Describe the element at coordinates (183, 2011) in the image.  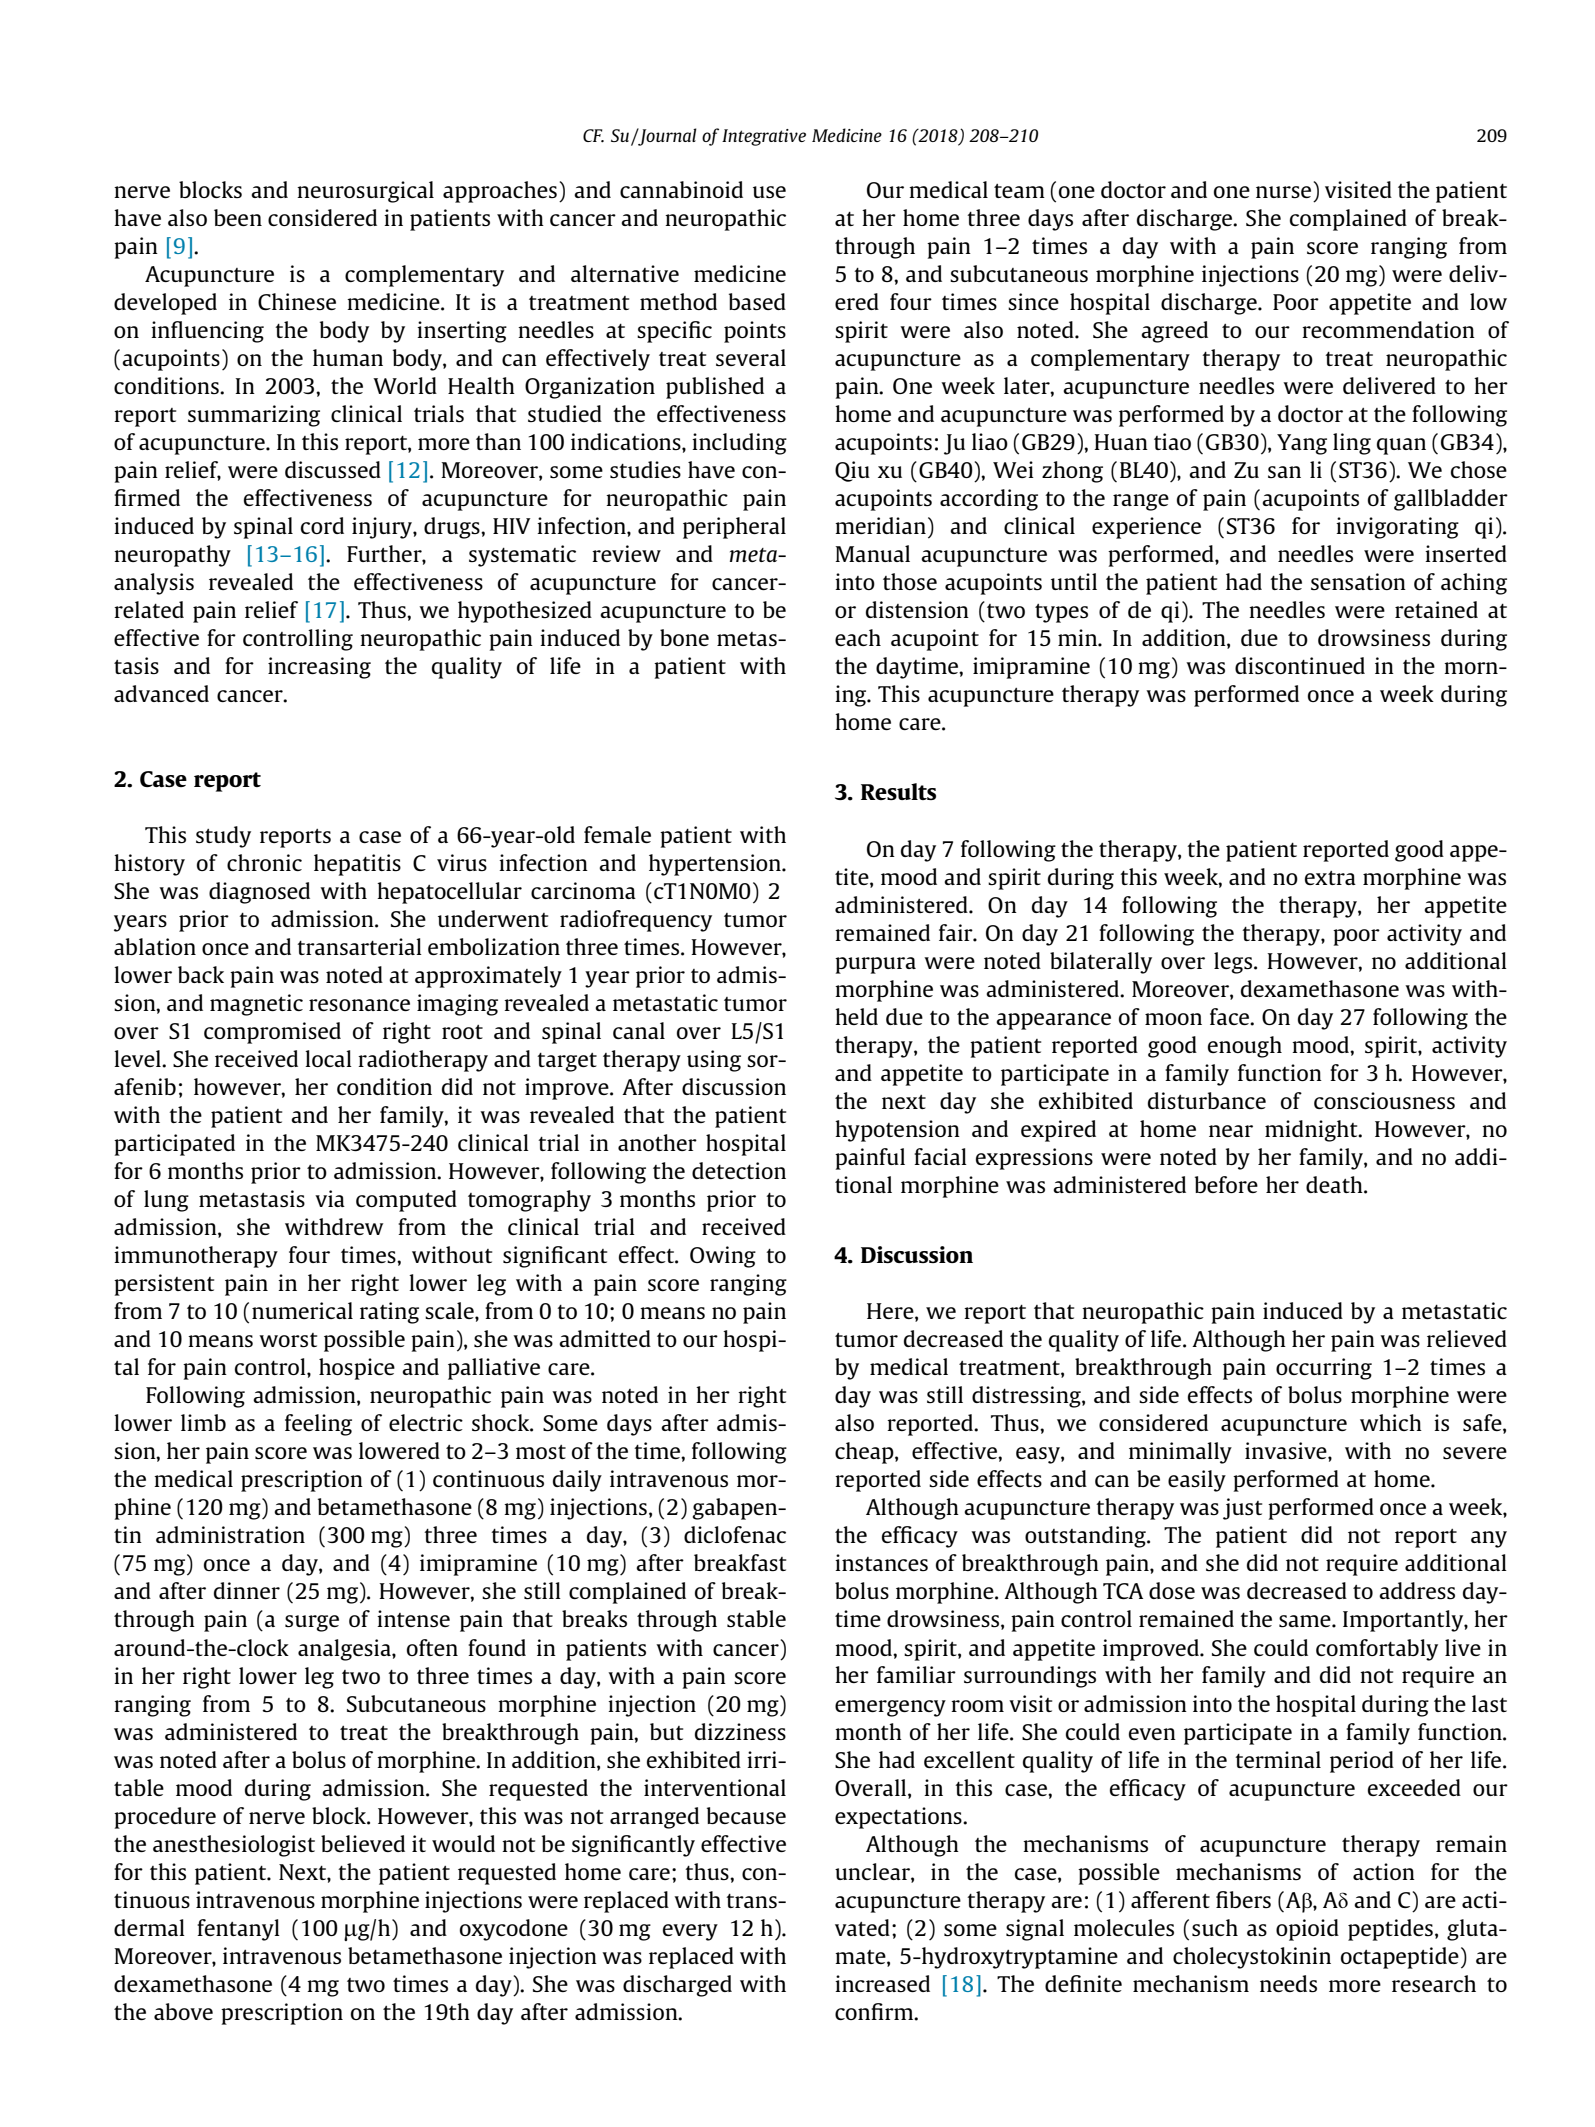
I see `above` at that location.
